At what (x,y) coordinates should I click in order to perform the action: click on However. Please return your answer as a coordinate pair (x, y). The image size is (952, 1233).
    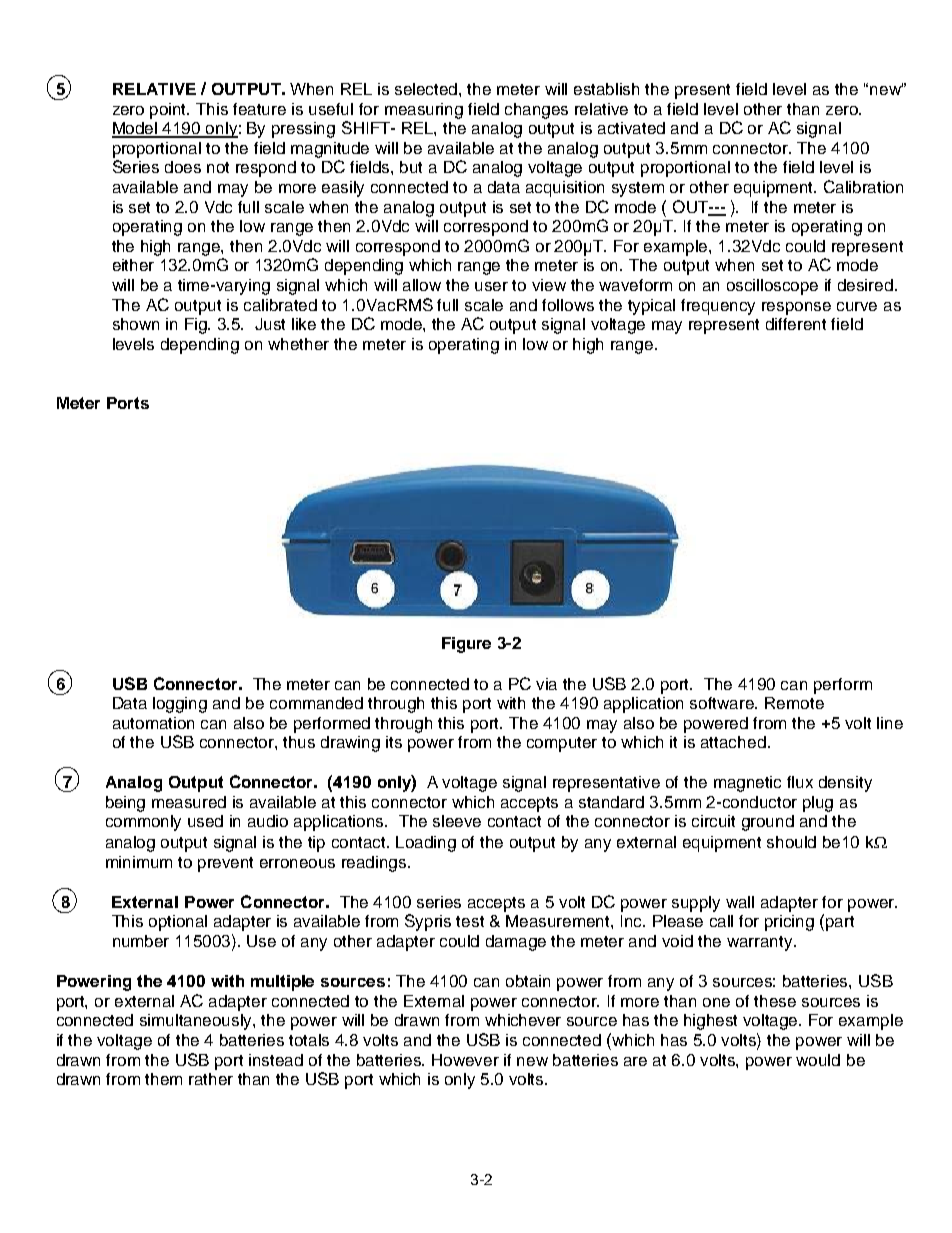
    Looking at the image, I should click on (465, 1060).
